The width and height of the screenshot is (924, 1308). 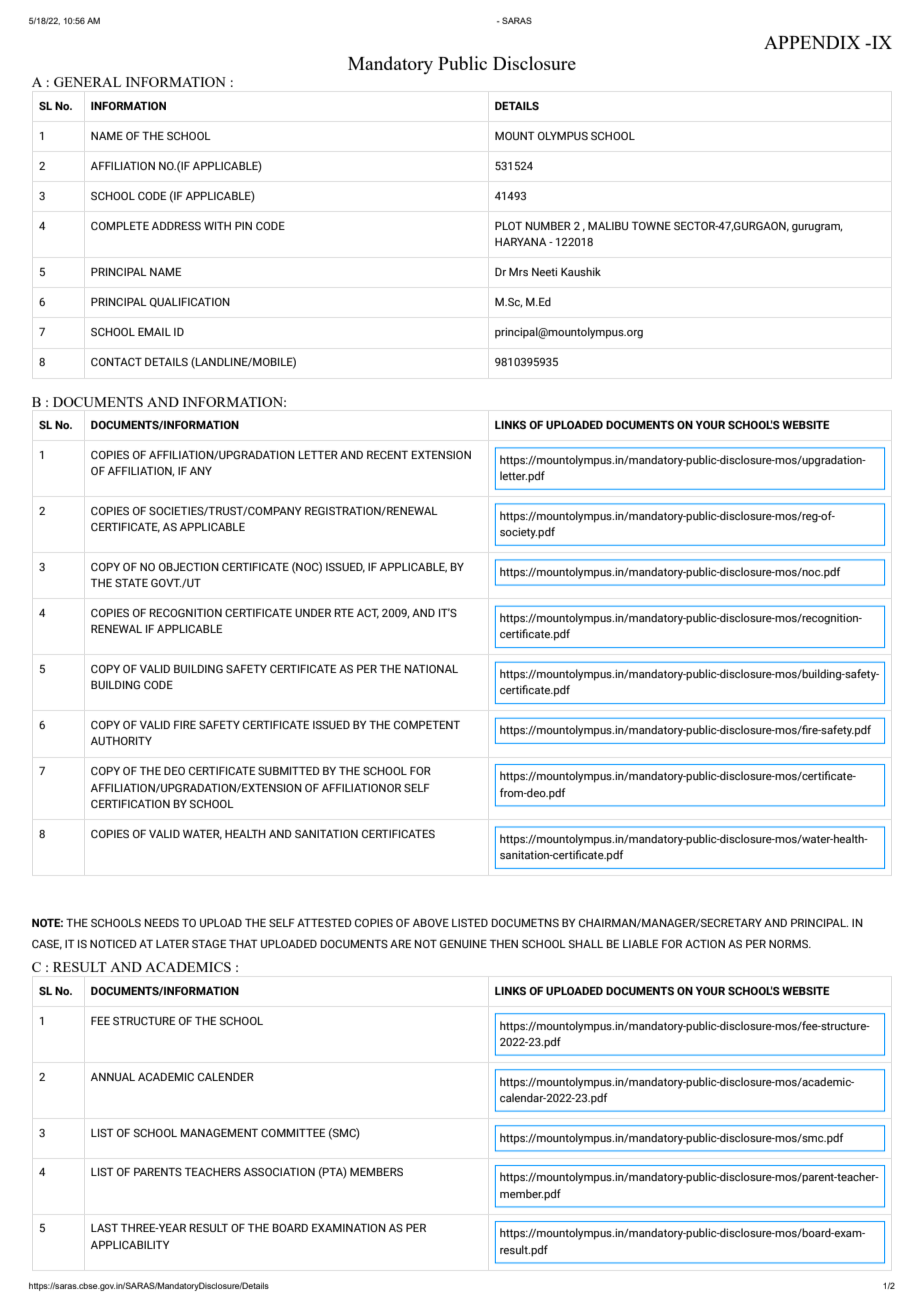 What do you see at coordinates (508, 225) in the screenshot?
I see `PLOT` at bounding box center [508, 225].
